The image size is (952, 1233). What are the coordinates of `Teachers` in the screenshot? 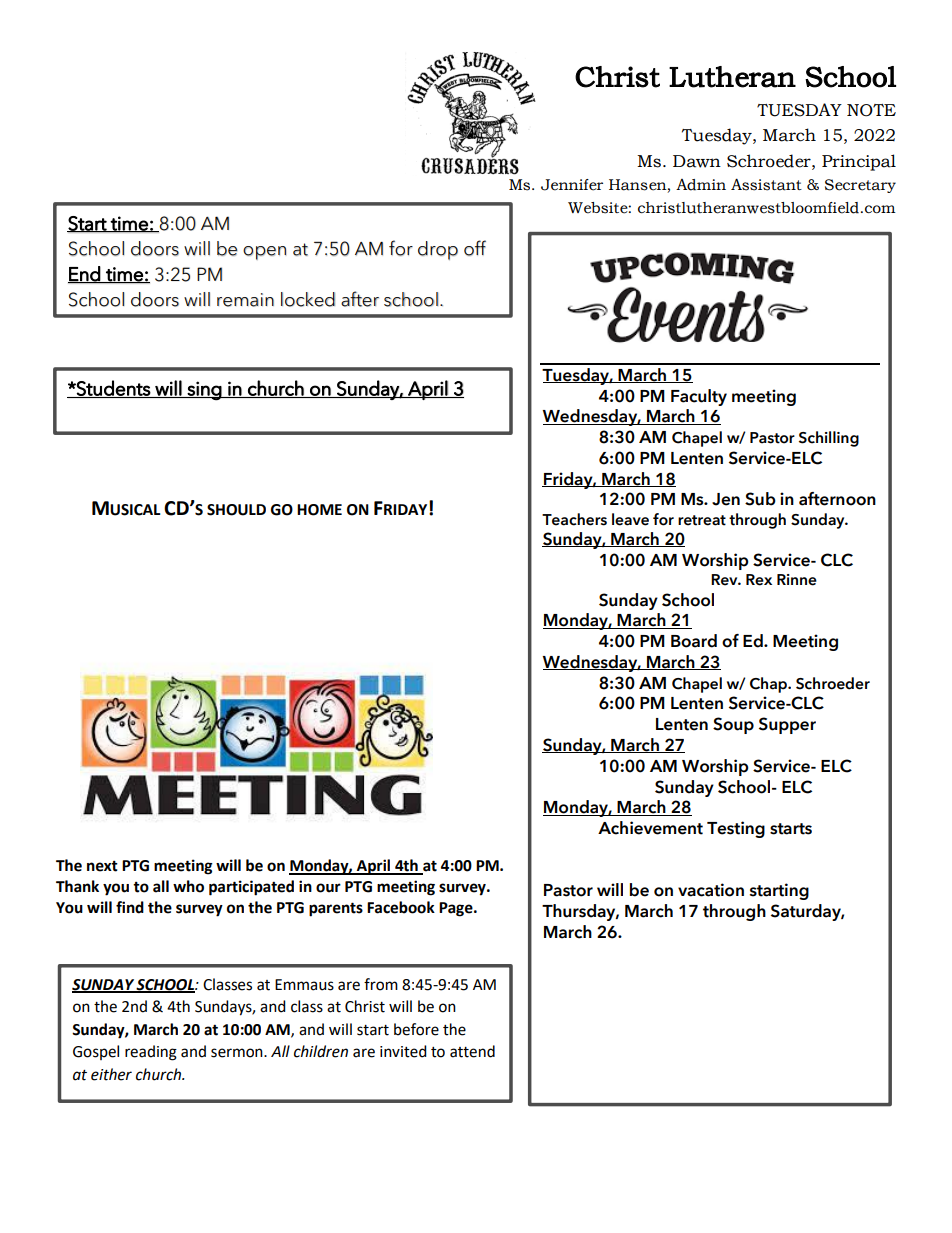 It's located at (574, 519).
